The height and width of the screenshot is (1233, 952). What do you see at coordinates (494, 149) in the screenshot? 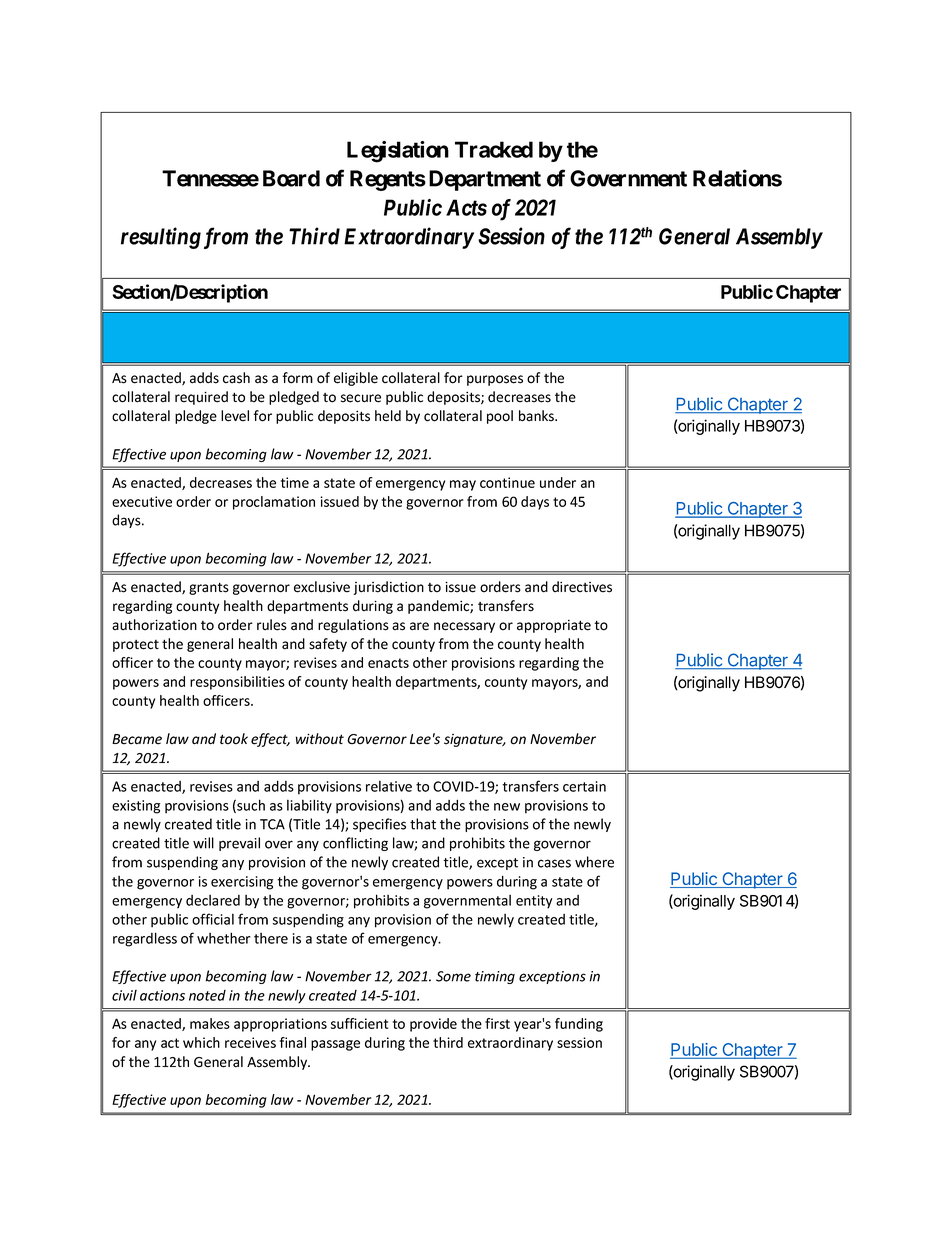
I see `Tracked` at bounding box center [494, 149].
